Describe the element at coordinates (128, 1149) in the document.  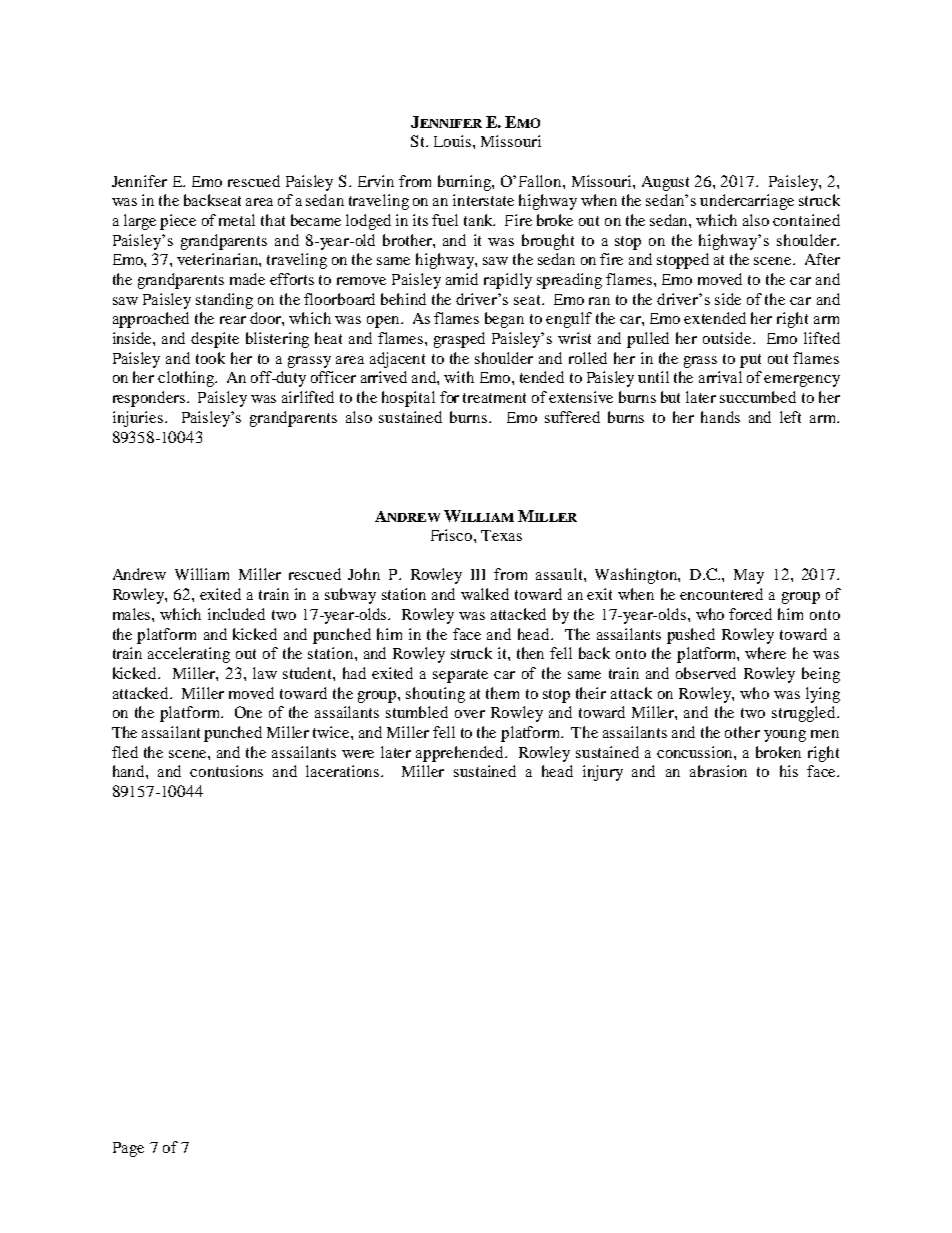
I see `Page` at that location.
